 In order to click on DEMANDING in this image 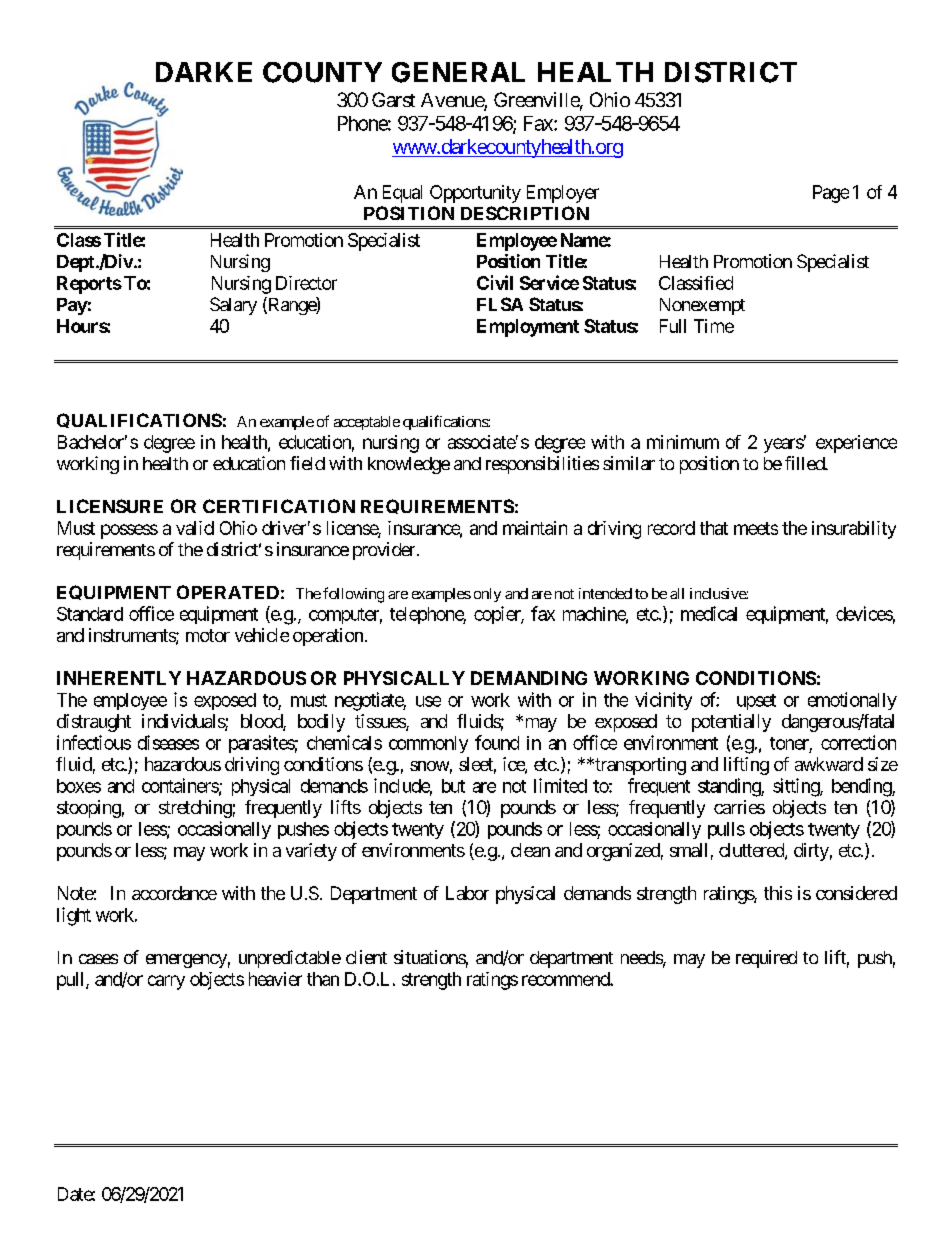, I will do `click(529, 678)`.
